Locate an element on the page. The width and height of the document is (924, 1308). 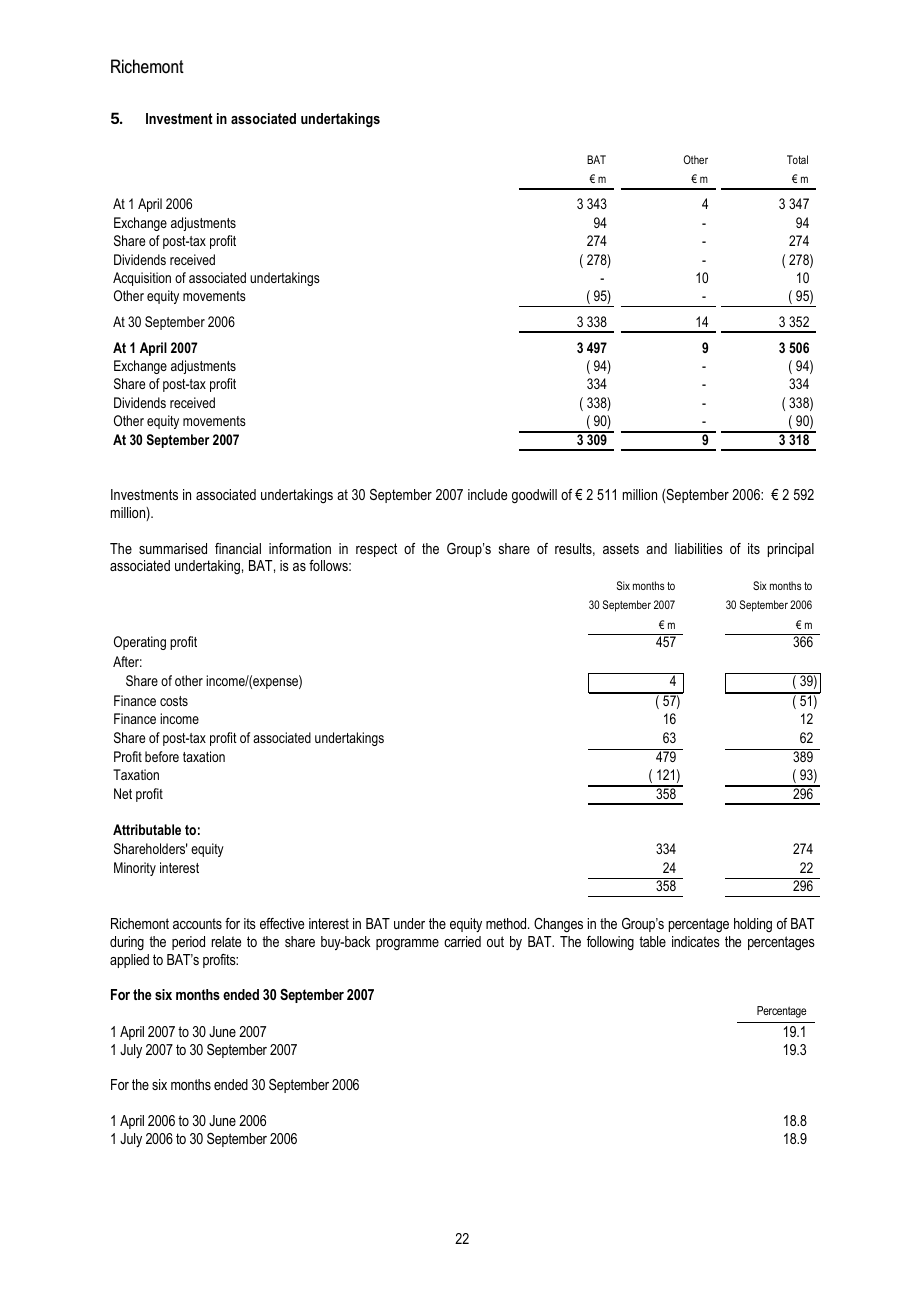
and is located at coordinates (656, 548).
